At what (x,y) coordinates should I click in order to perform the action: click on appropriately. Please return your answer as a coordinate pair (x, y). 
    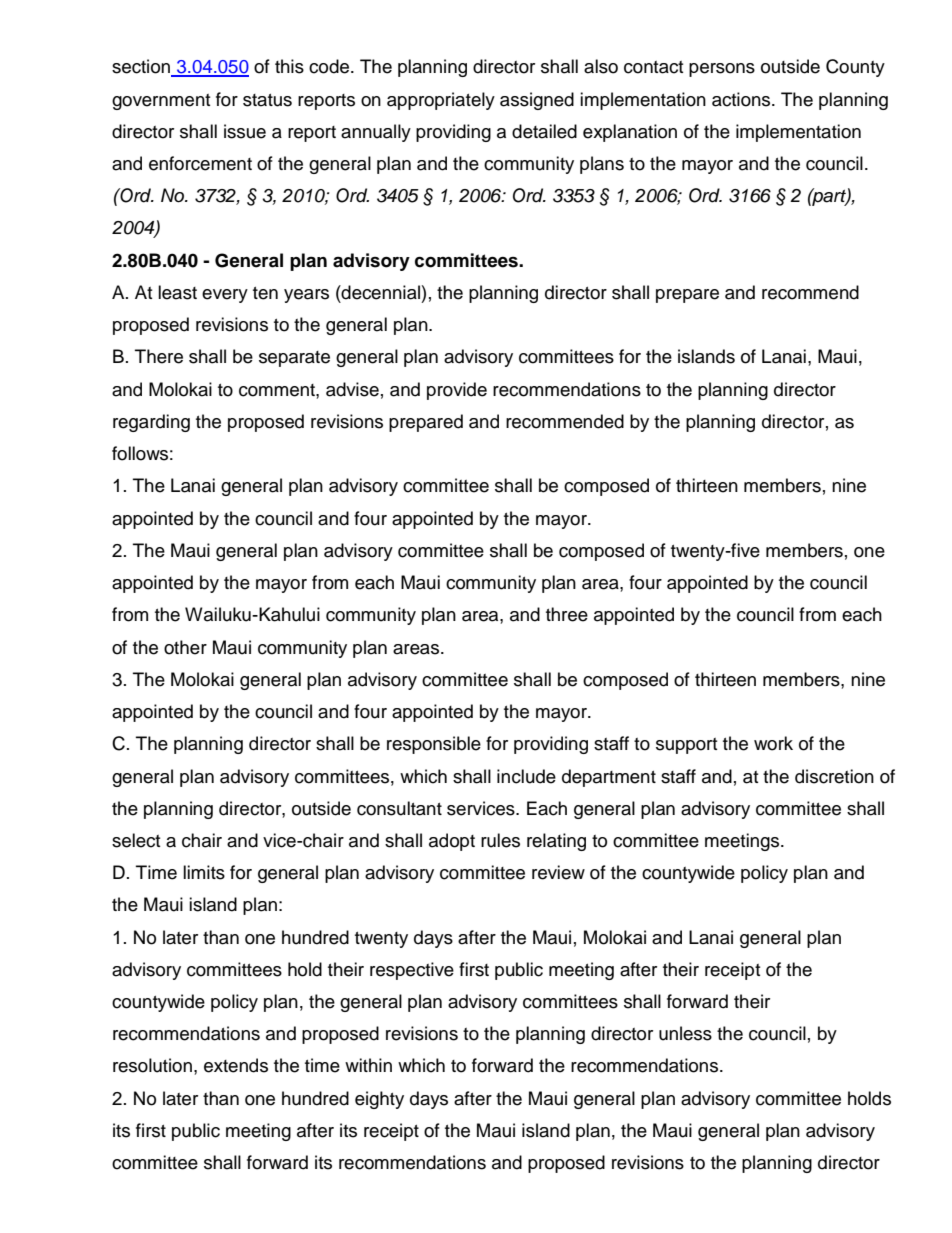
    Looking at the image, I should click on (441, 101).
